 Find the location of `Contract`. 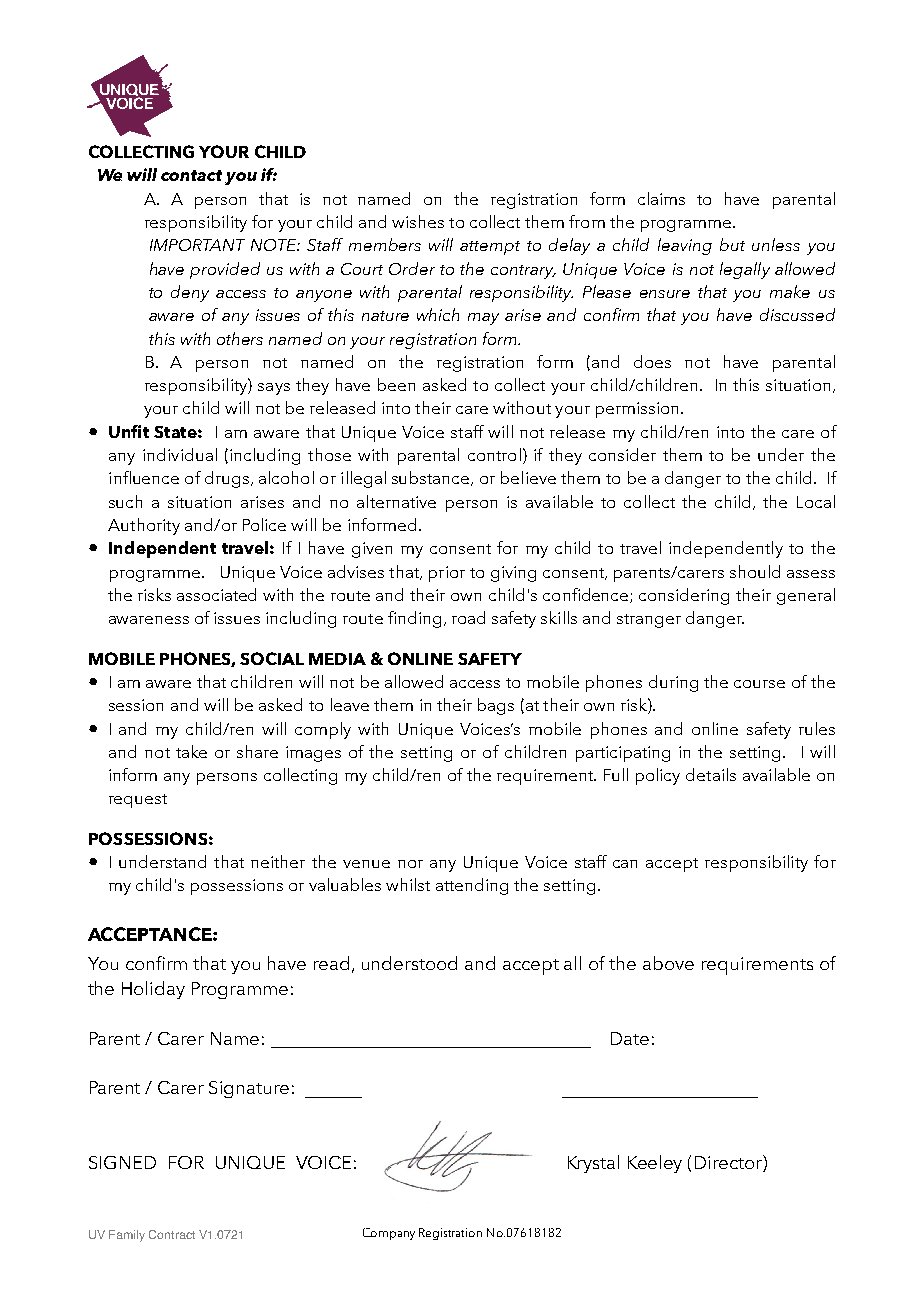

Contract is located at coordinates (172, 1234).
